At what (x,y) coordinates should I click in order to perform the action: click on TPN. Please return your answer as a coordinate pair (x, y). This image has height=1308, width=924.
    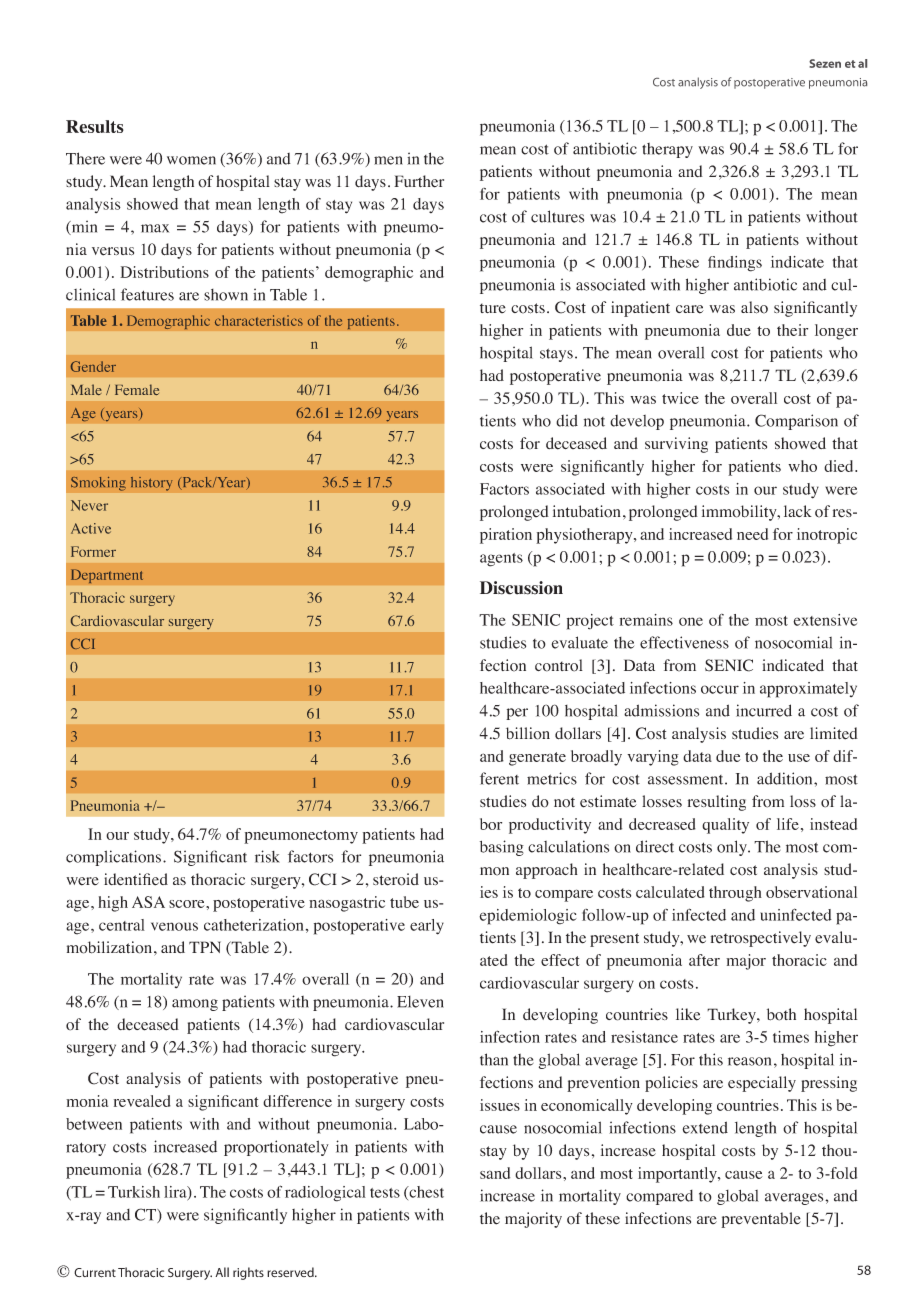
    Looking at the image, I should click on (205, 947).
